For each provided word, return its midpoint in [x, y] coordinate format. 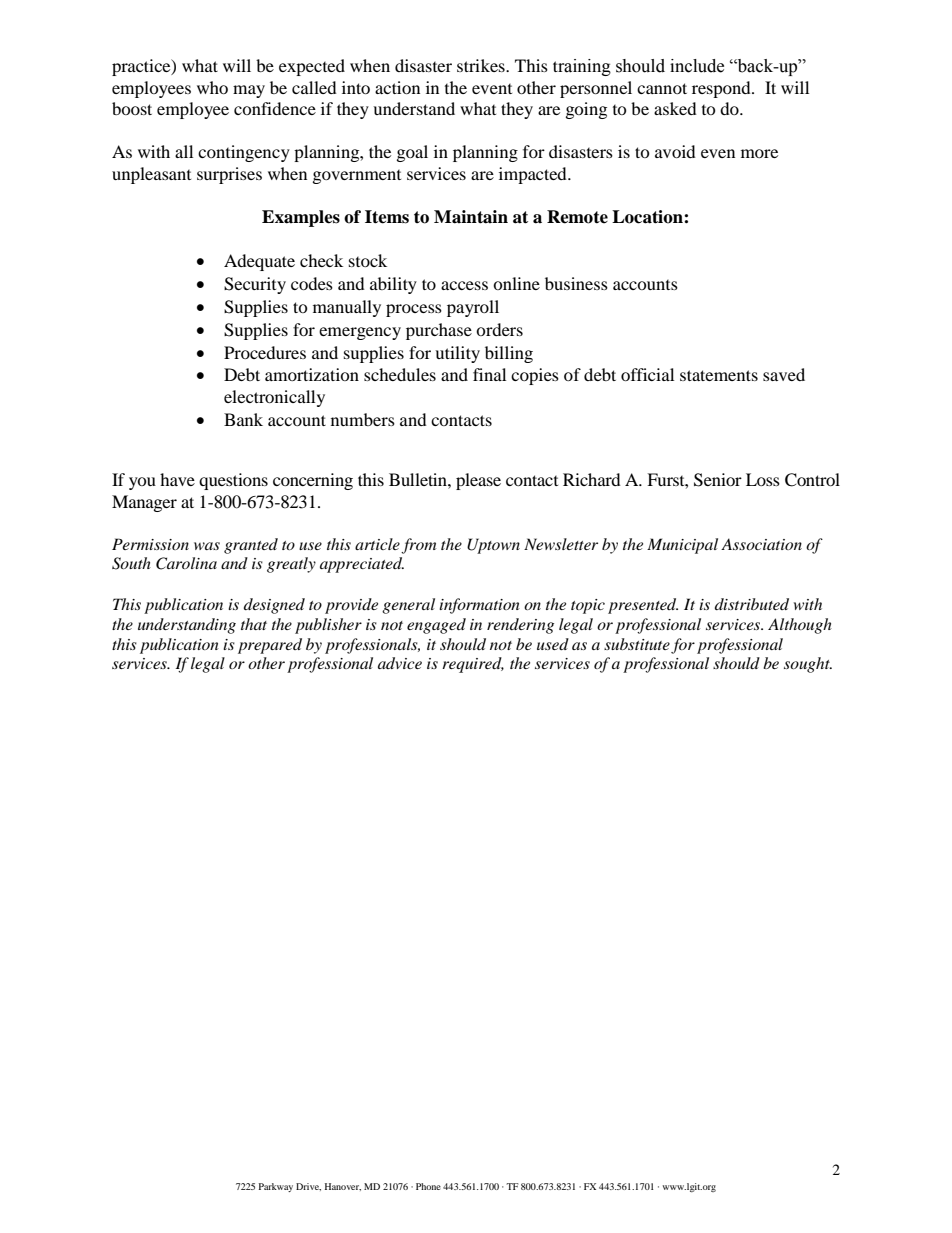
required [473, 665]
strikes [482, 65]
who [212, 87]
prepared [270, 646]
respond [722, 89]
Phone [428, 1186]
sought [808, 665]
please [478, 481]
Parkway [276, 1187]
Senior [718, 480]
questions [233, 481]
